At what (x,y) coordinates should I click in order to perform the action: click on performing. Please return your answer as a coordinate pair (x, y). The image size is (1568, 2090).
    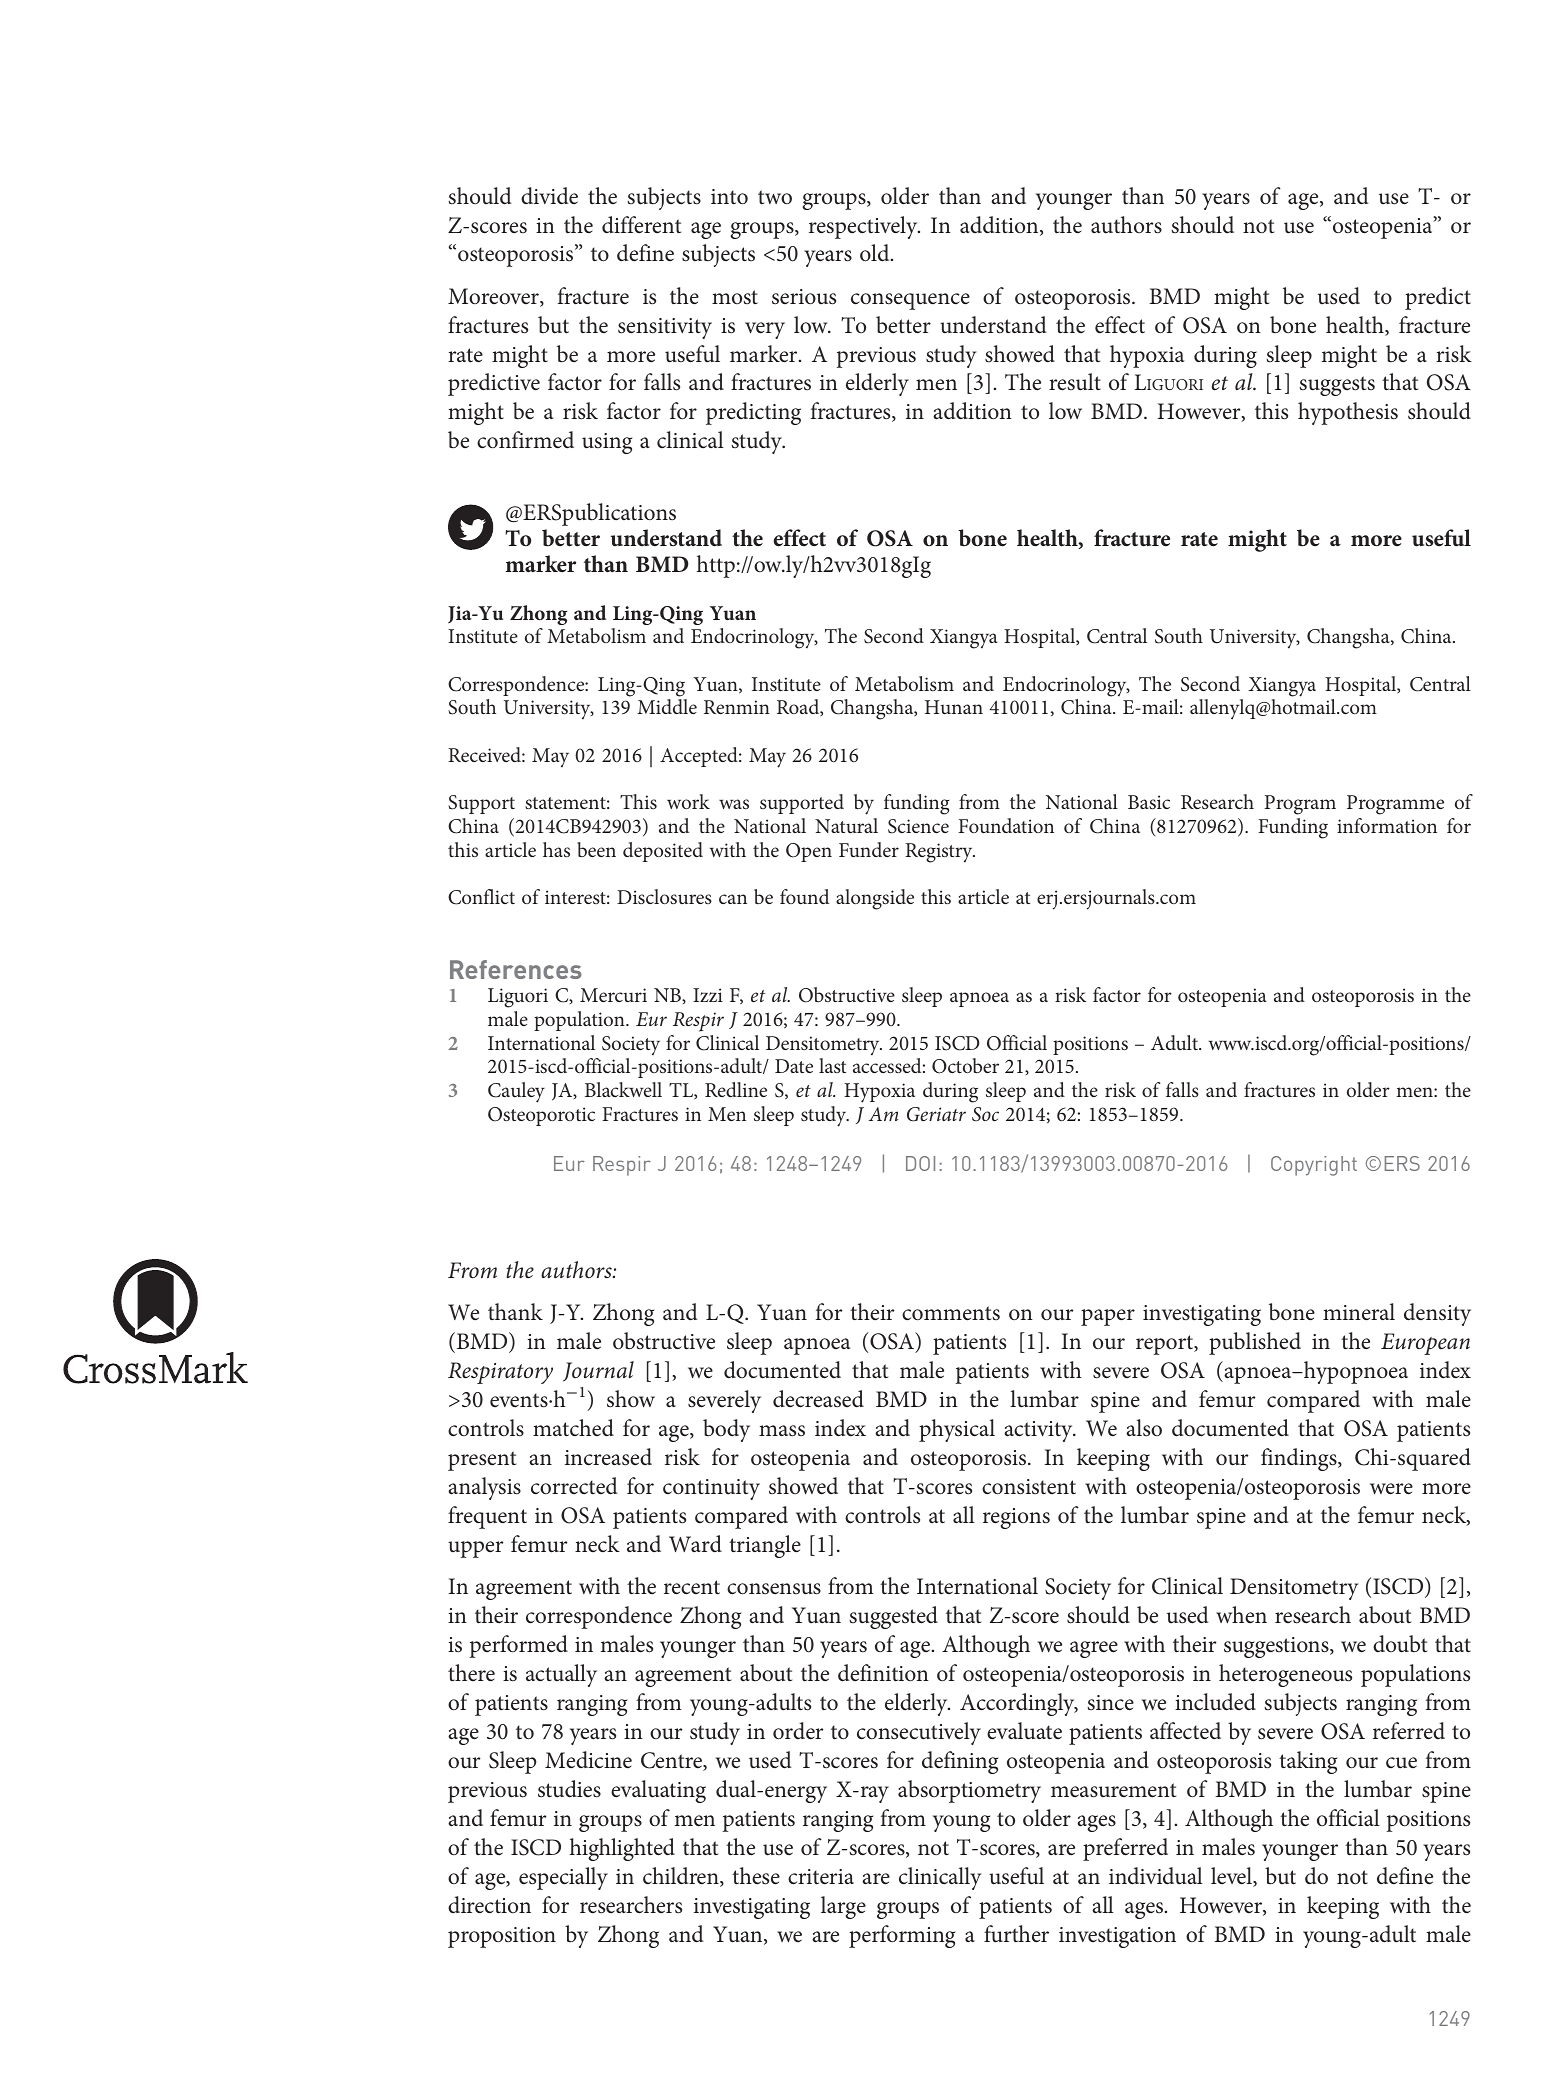
    Looking at the image, I should click on (902, 1936).
